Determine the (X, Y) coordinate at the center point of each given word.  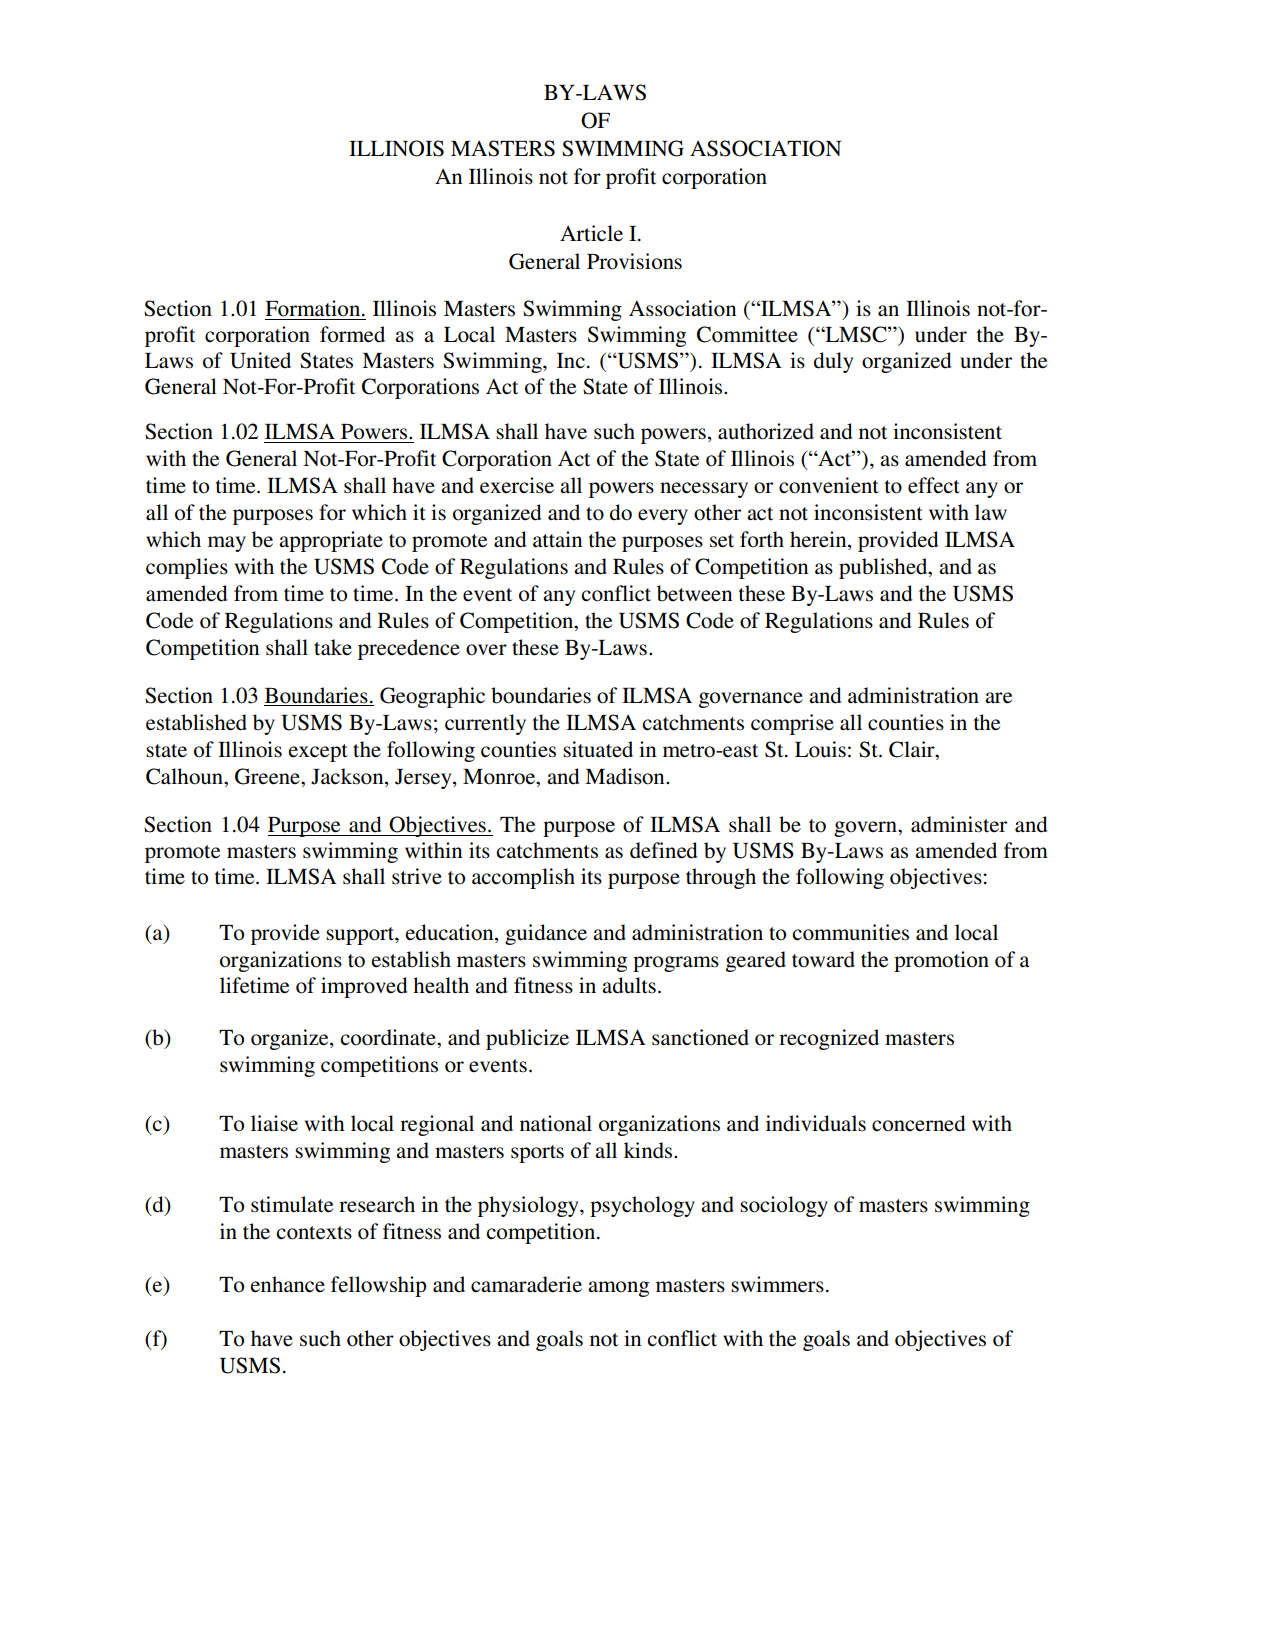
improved (364, 987)
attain (557, 539)
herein (819, 540)
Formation (314, 308)
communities (850, 932)
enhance (287, 1284)
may (227, 544)
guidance (546, 934)
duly (833, 362)
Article (591, 233)
